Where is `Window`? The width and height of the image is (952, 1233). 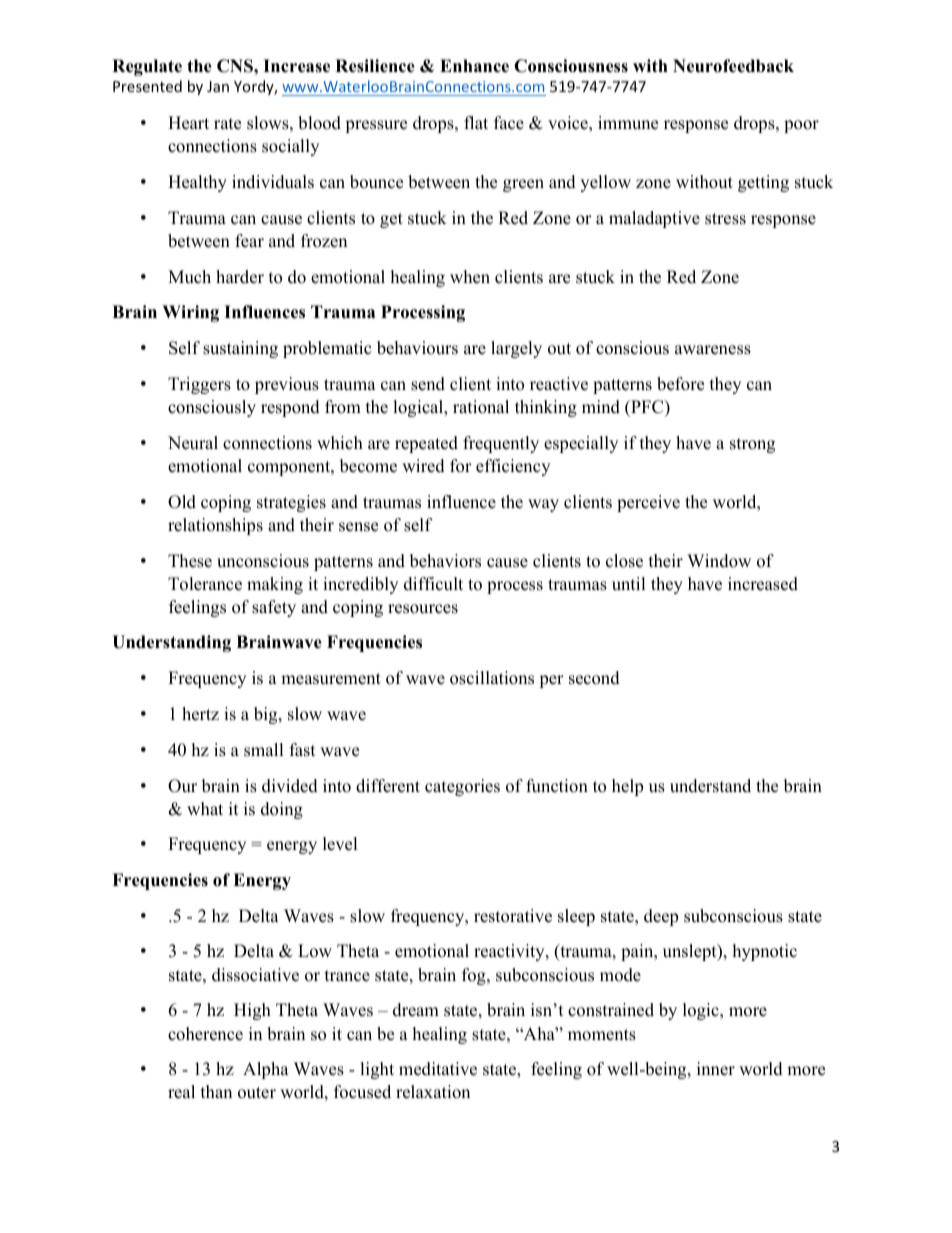
Window is located at coordinates (719, 561).
